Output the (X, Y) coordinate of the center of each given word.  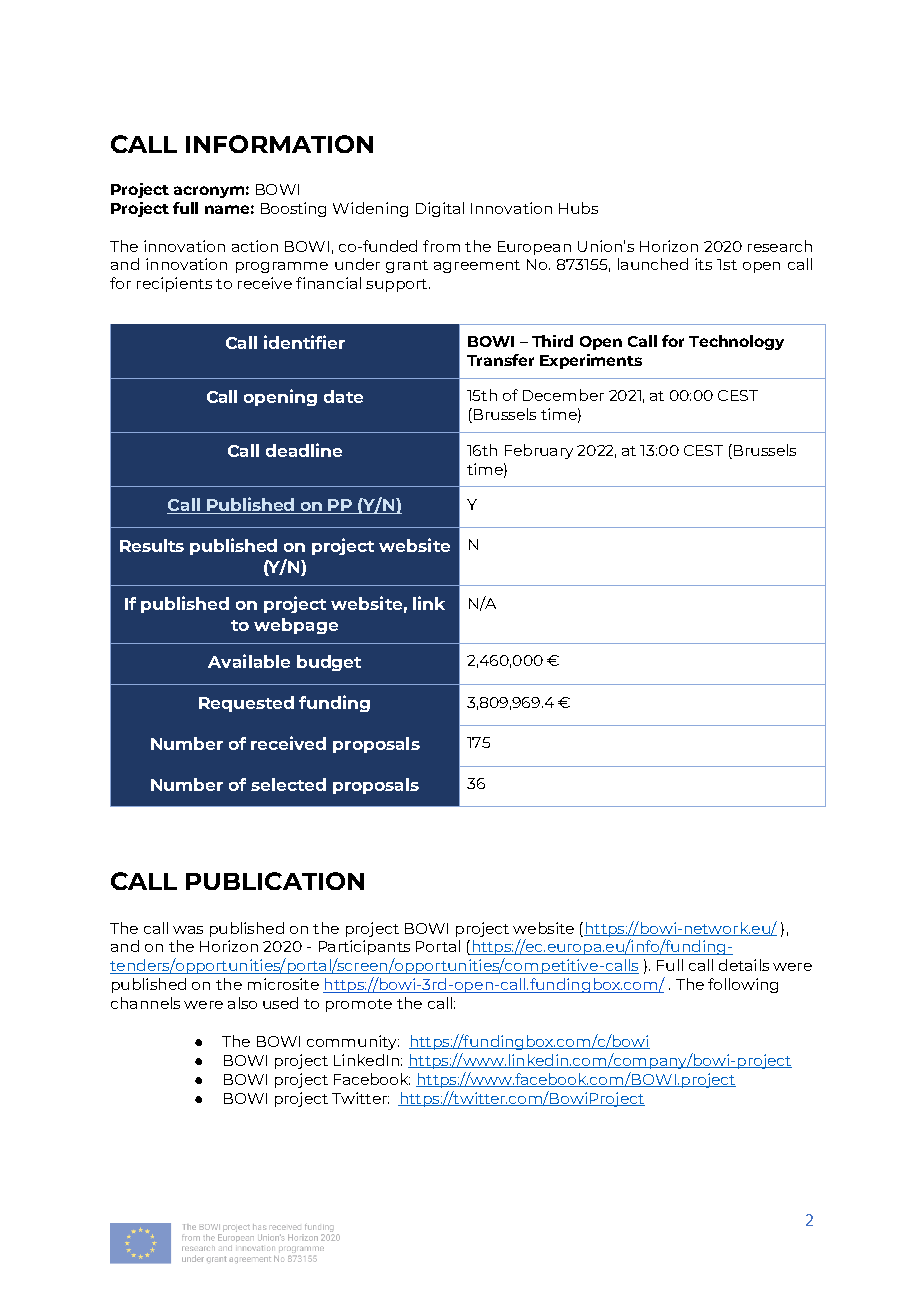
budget (329, 663)
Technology (736, 342)
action (255, 246)
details (744, 965)
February (539, 451)
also (242, 1003)
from (441, 246)
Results (152, 545)
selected (288, 784)
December (563, 395)
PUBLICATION (275, 881)
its (703, 264)
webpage (296, 626)
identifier (304, 342)
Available (249, 661)
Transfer (500, 360)
